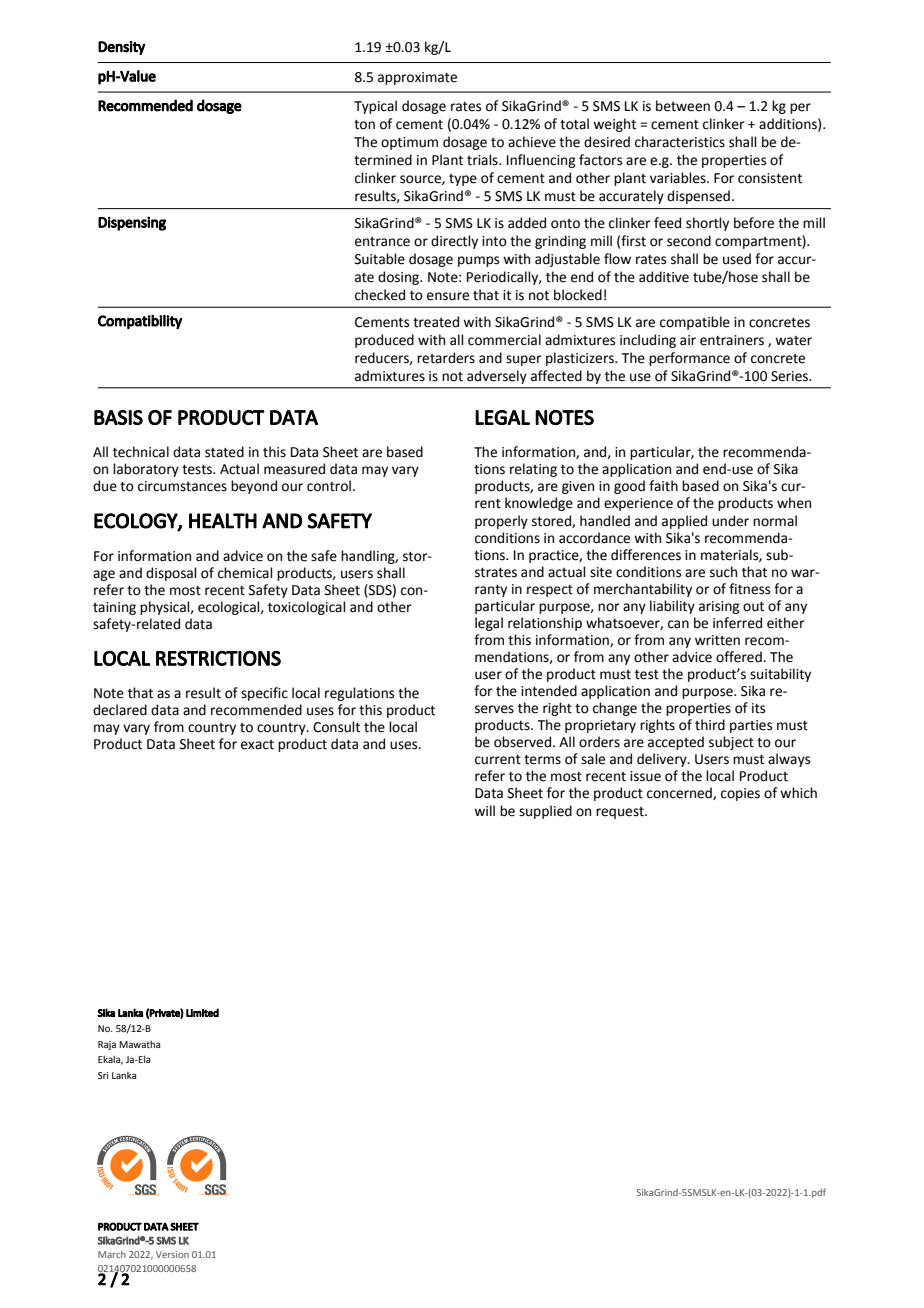 The width and height of the image is (924, 1308). I want to click on subject, so click(731, 743).
